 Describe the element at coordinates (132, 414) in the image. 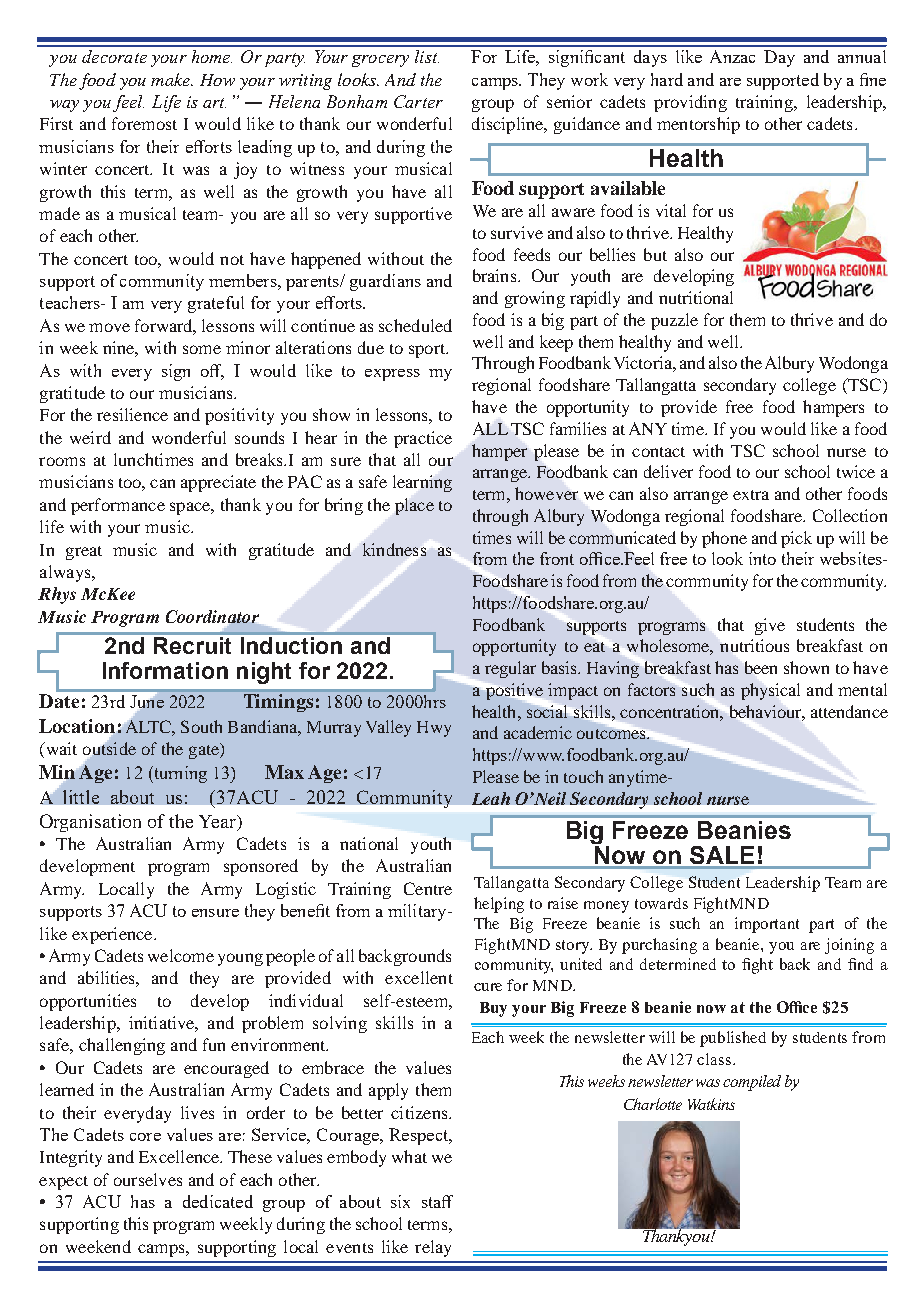

I see `resilience` at that location.
